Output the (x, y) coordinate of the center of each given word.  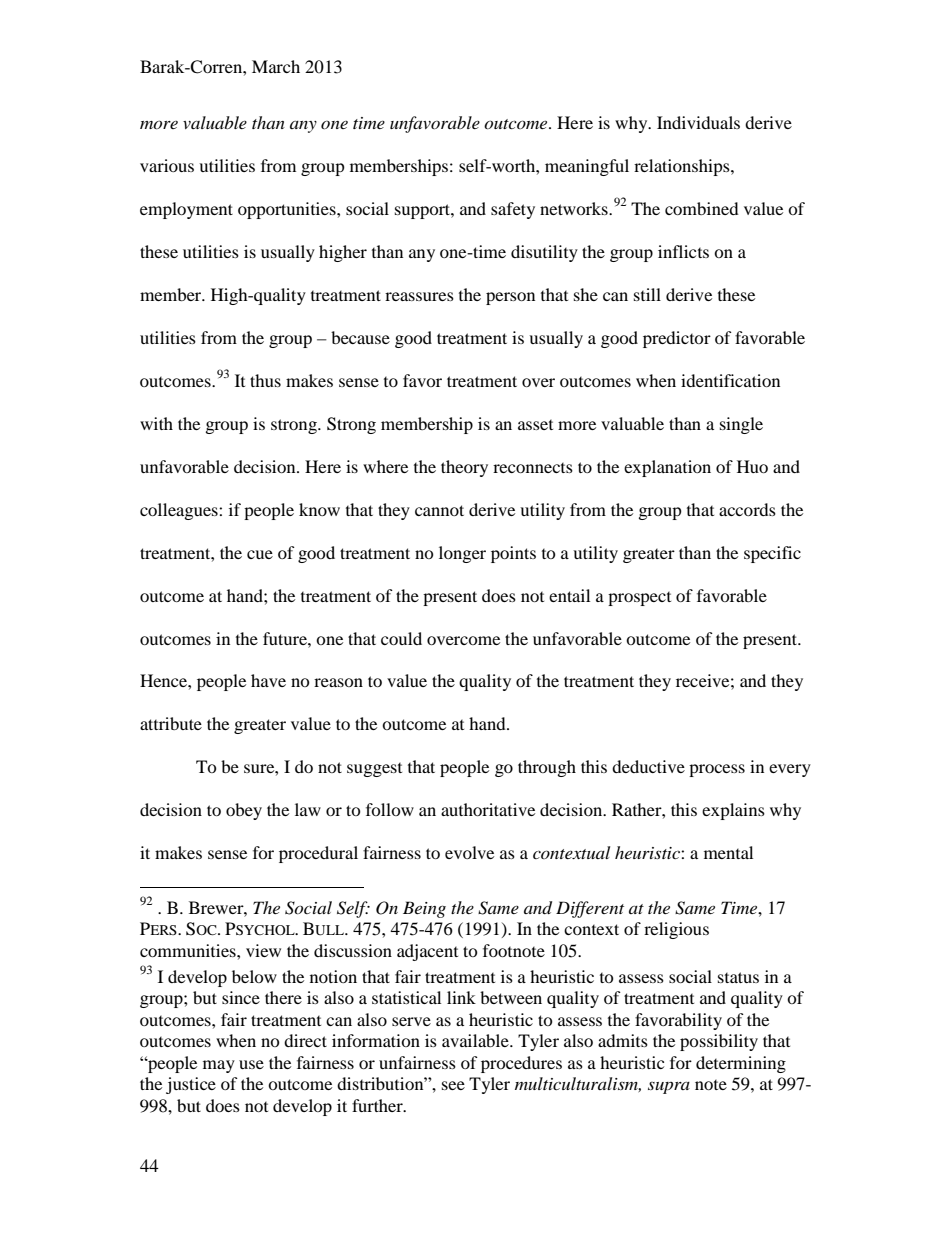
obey (244, 811)
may (219, 1066)
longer (462, 554)
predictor (677, 339)
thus (265, 380)
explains (733, 811)
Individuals (698, 122)
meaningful (587, 167)
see (453, 1085)
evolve (469, 852)
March (276, 66)
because (360, 337)
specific (772, 554)
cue (260, 554)
